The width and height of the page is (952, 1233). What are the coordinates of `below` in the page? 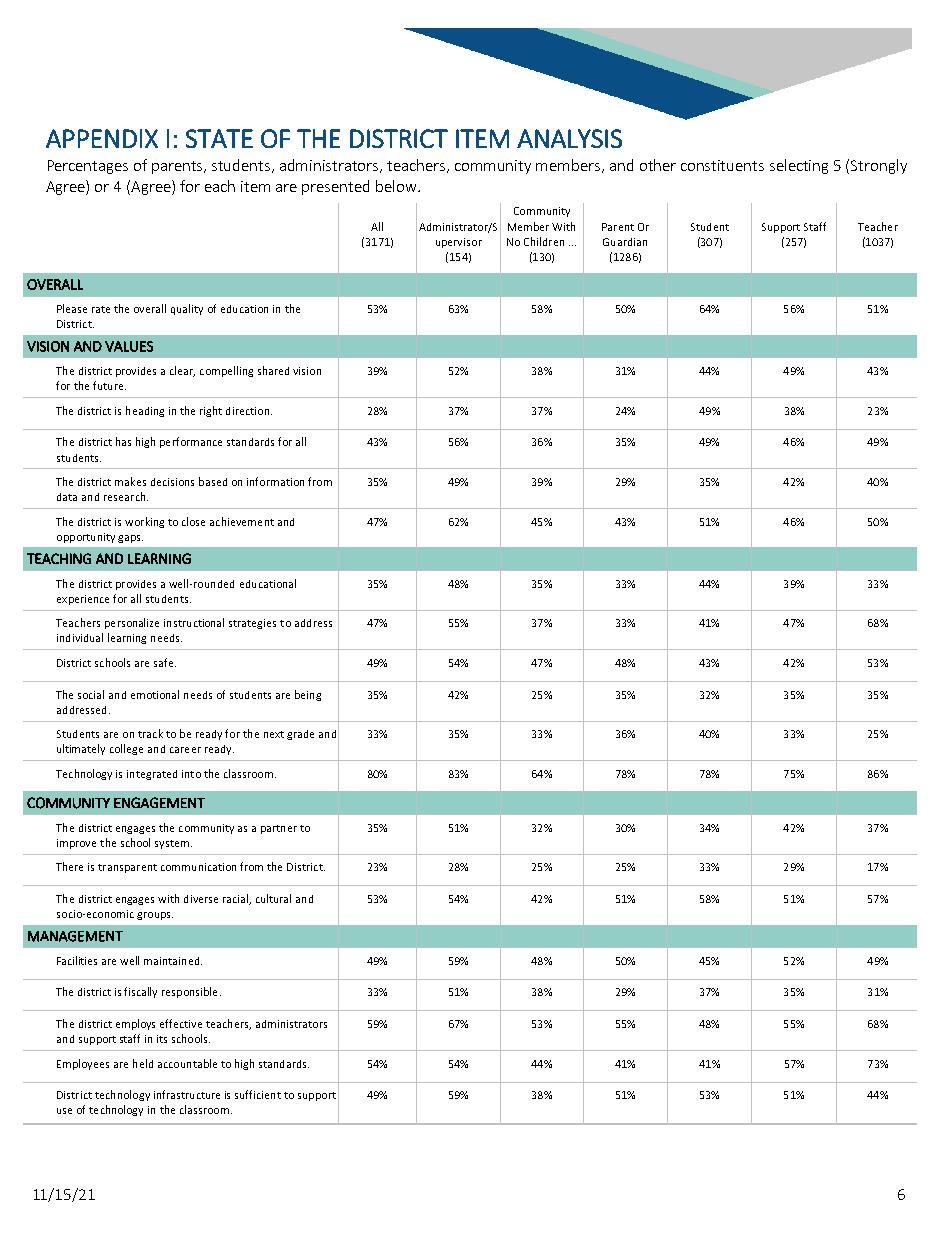 It's located at (397, 186).
